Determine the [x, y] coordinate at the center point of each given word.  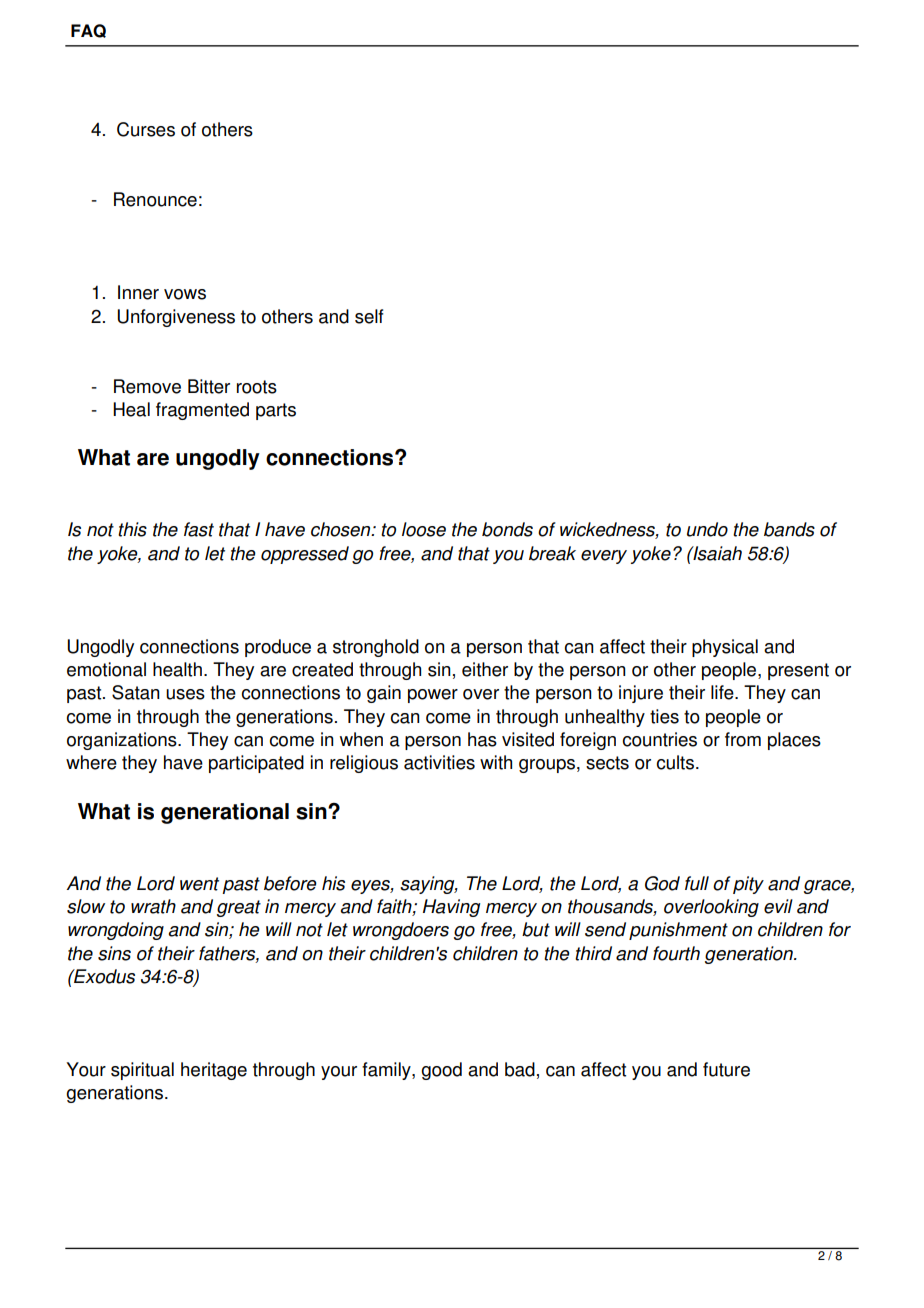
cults [677, 762]
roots [257, 387]
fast [199, 529]
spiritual [142, 1071]
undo [707, 529]
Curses [146, 129]
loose [424, 529]
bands [789, 529]
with [496, 762]
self [369, 316]
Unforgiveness [176, 318]
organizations [123, 741]
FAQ [88, 31]
